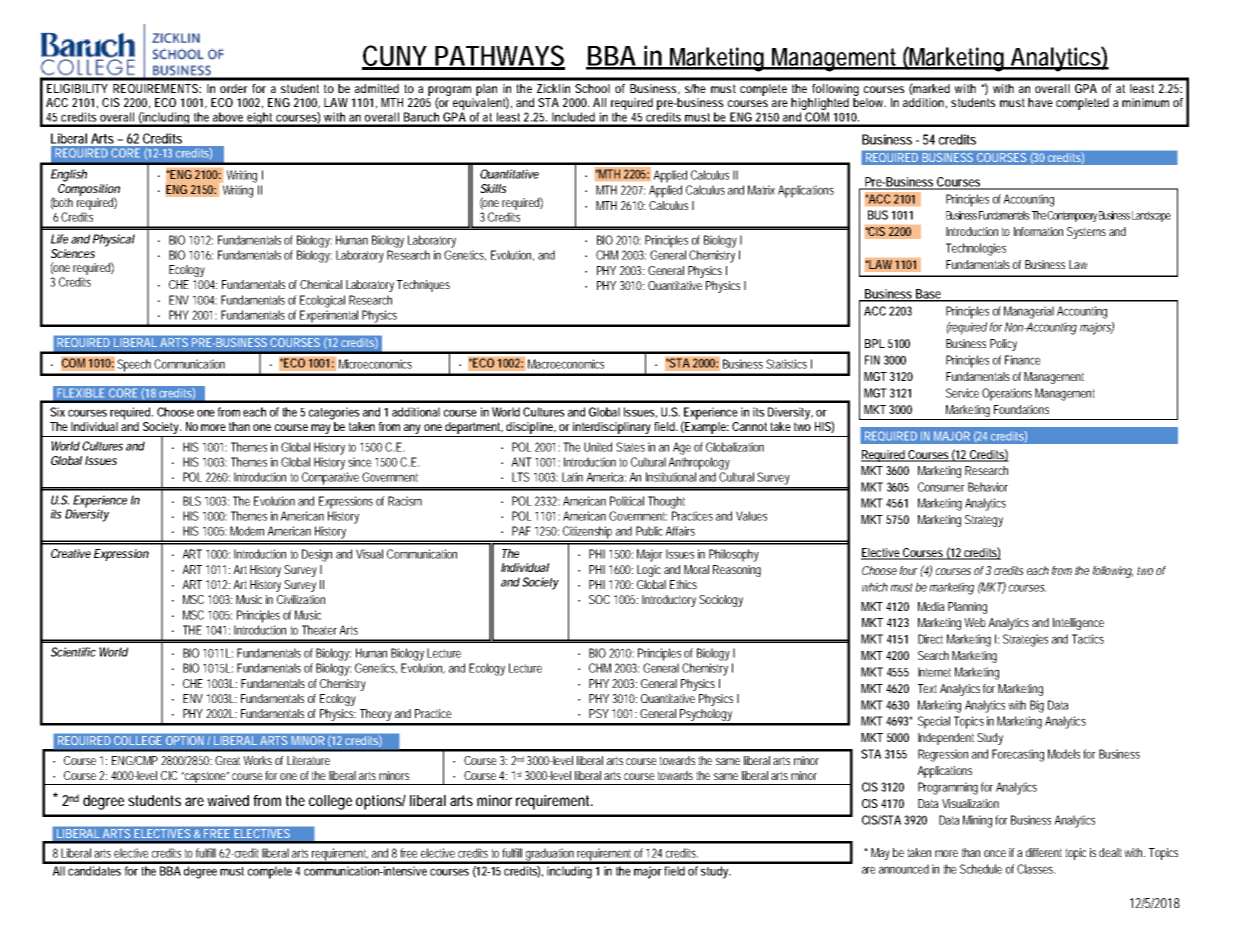 The width and height of the image is (1233, 952). What do you see at coordinates (247, 531) in the image?
I see `Modern` at bounding box center [247, 531].
